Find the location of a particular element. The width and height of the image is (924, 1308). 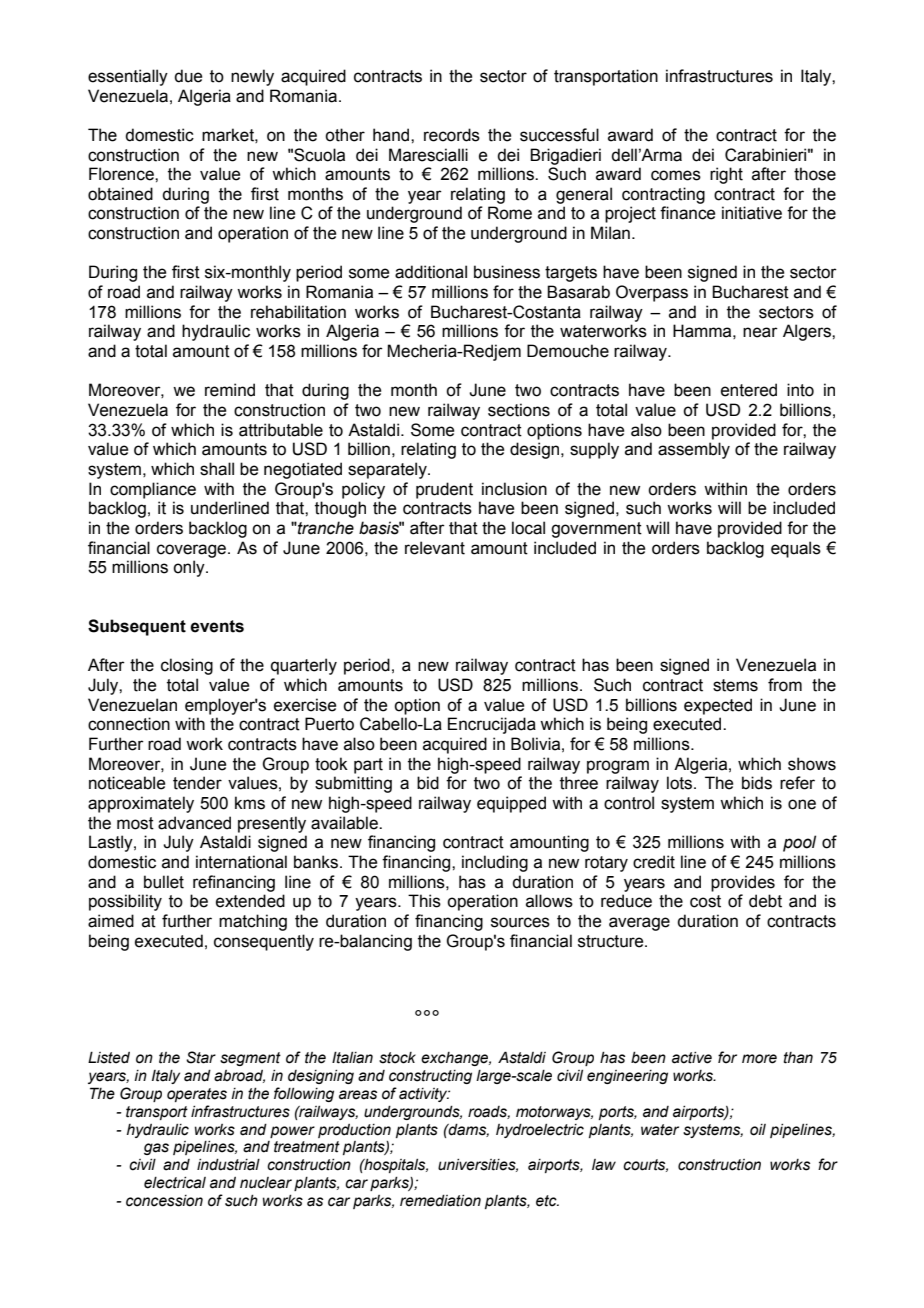

electrical is located at coordinates (175, 1183).
